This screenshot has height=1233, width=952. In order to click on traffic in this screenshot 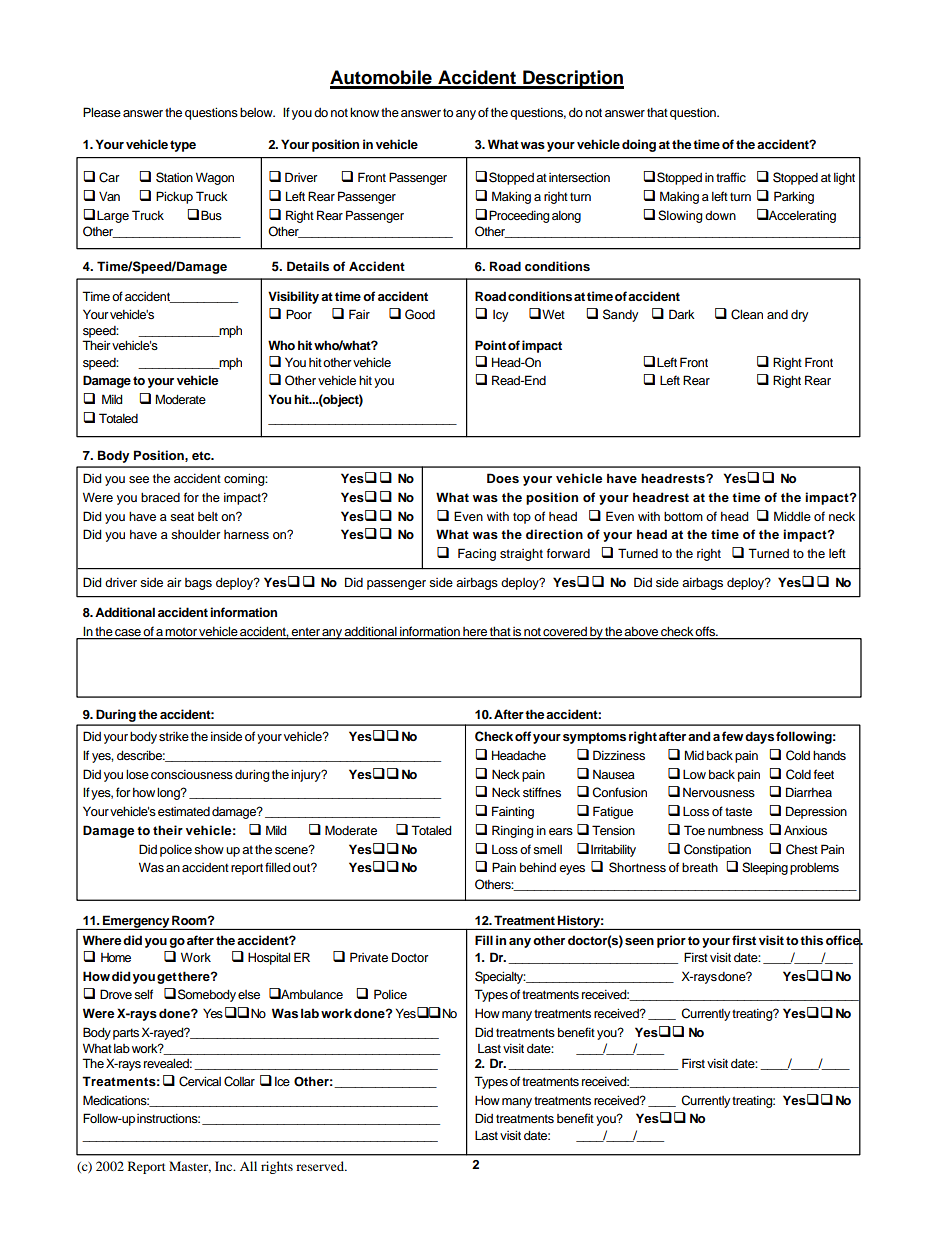, I will do `click(731, 177)`.
